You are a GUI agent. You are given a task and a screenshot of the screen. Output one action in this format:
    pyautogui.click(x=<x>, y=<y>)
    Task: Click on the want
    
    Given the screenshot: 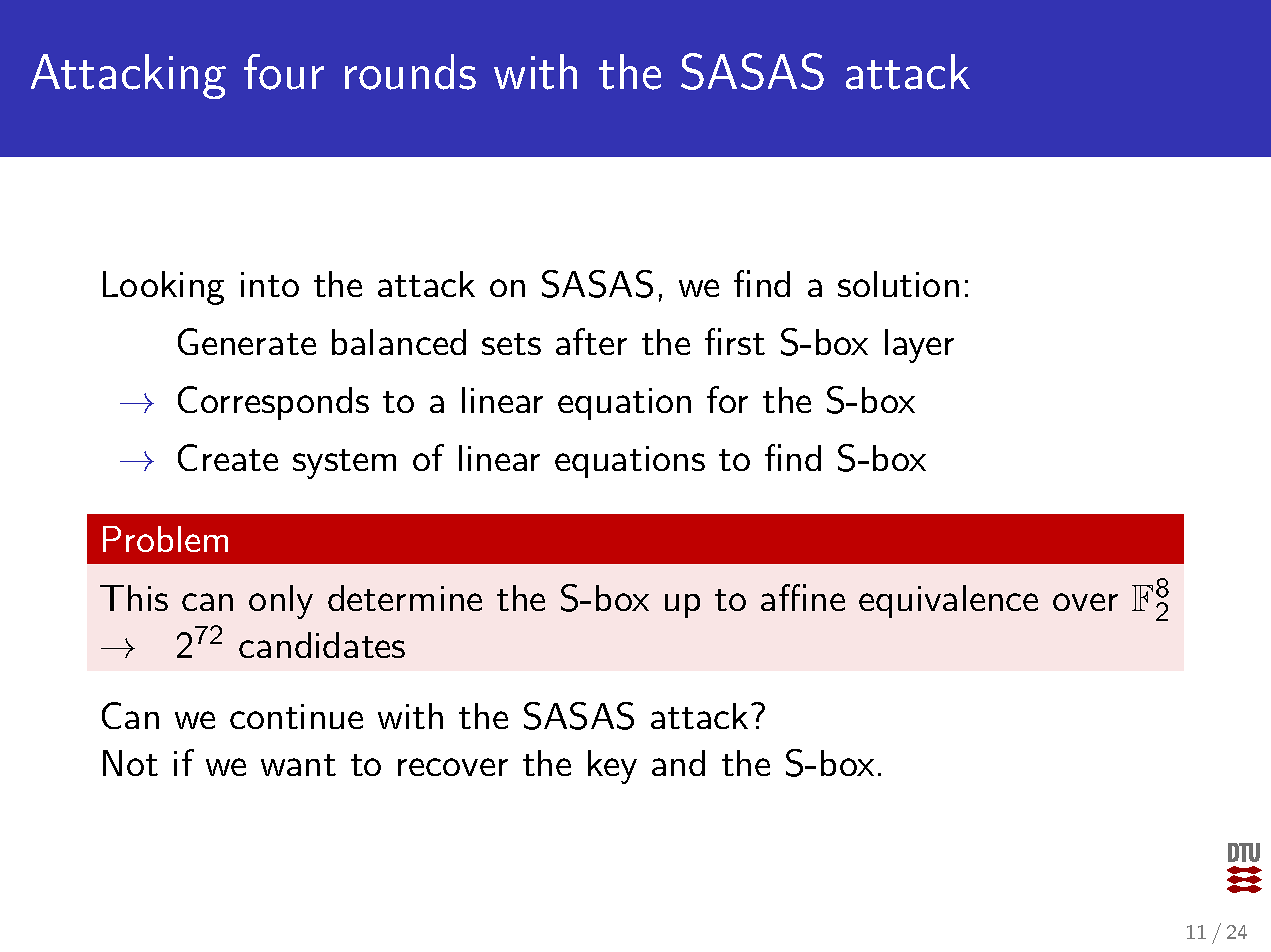 What is the action you would take?
    pyautogui.click(x=298, y=765)
